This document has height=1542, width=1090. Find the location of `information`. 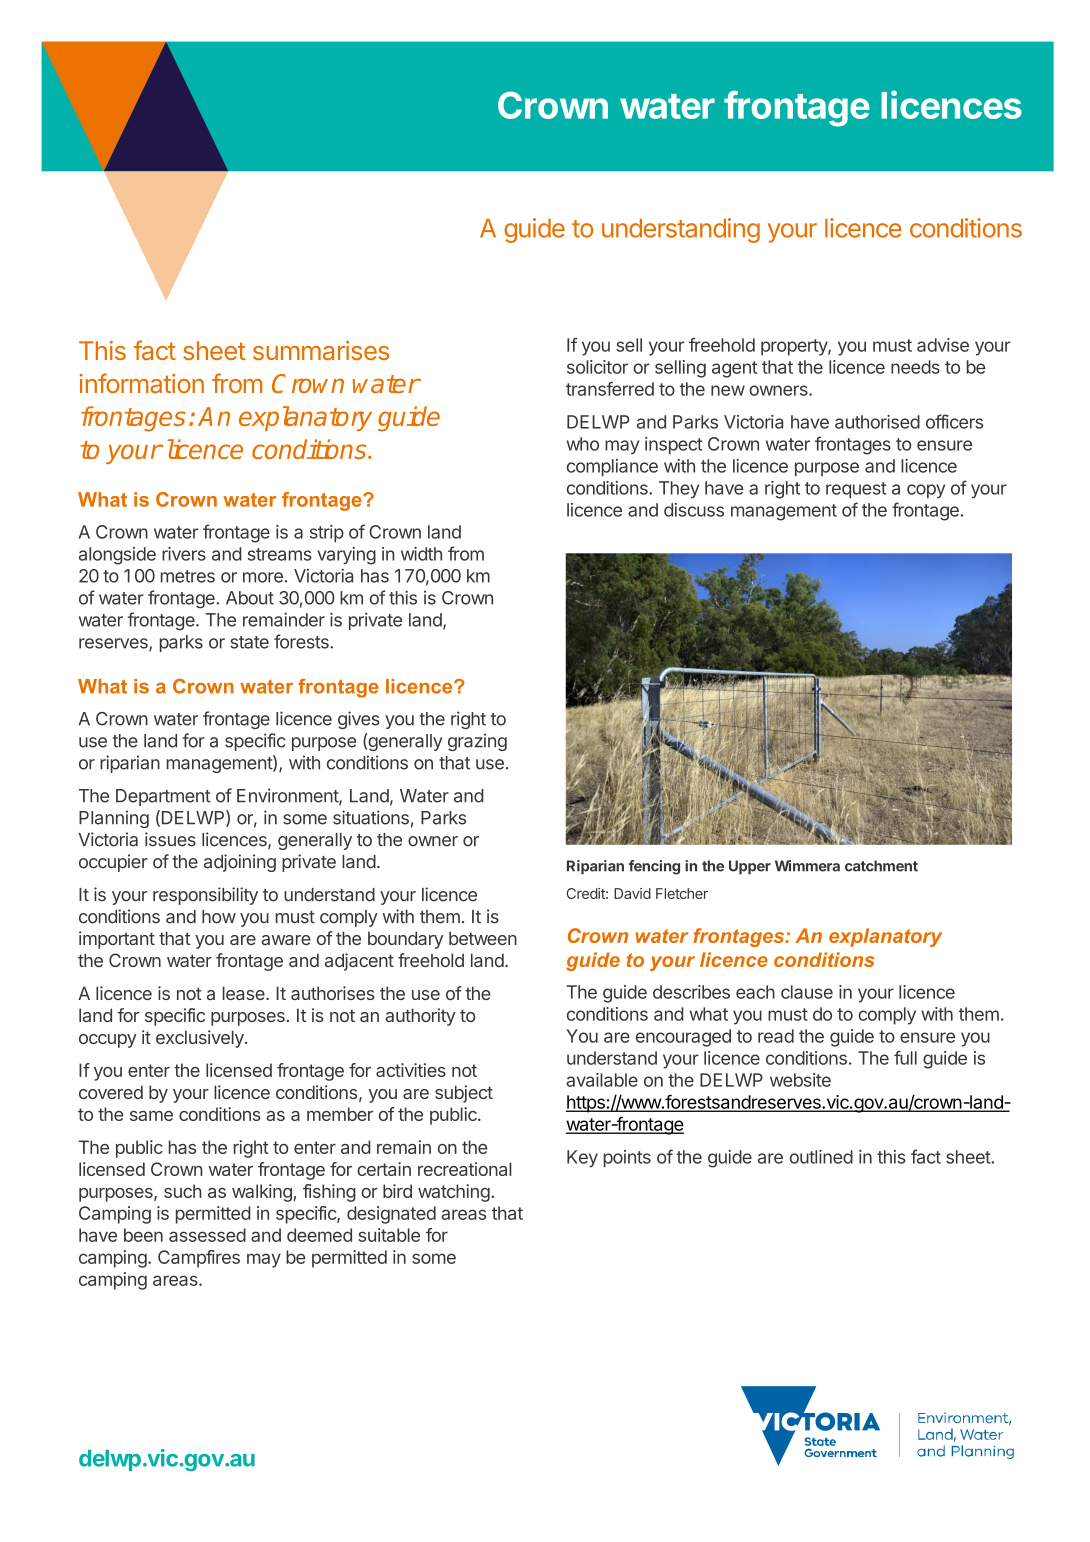

information is located at coordinates (141, 383).
